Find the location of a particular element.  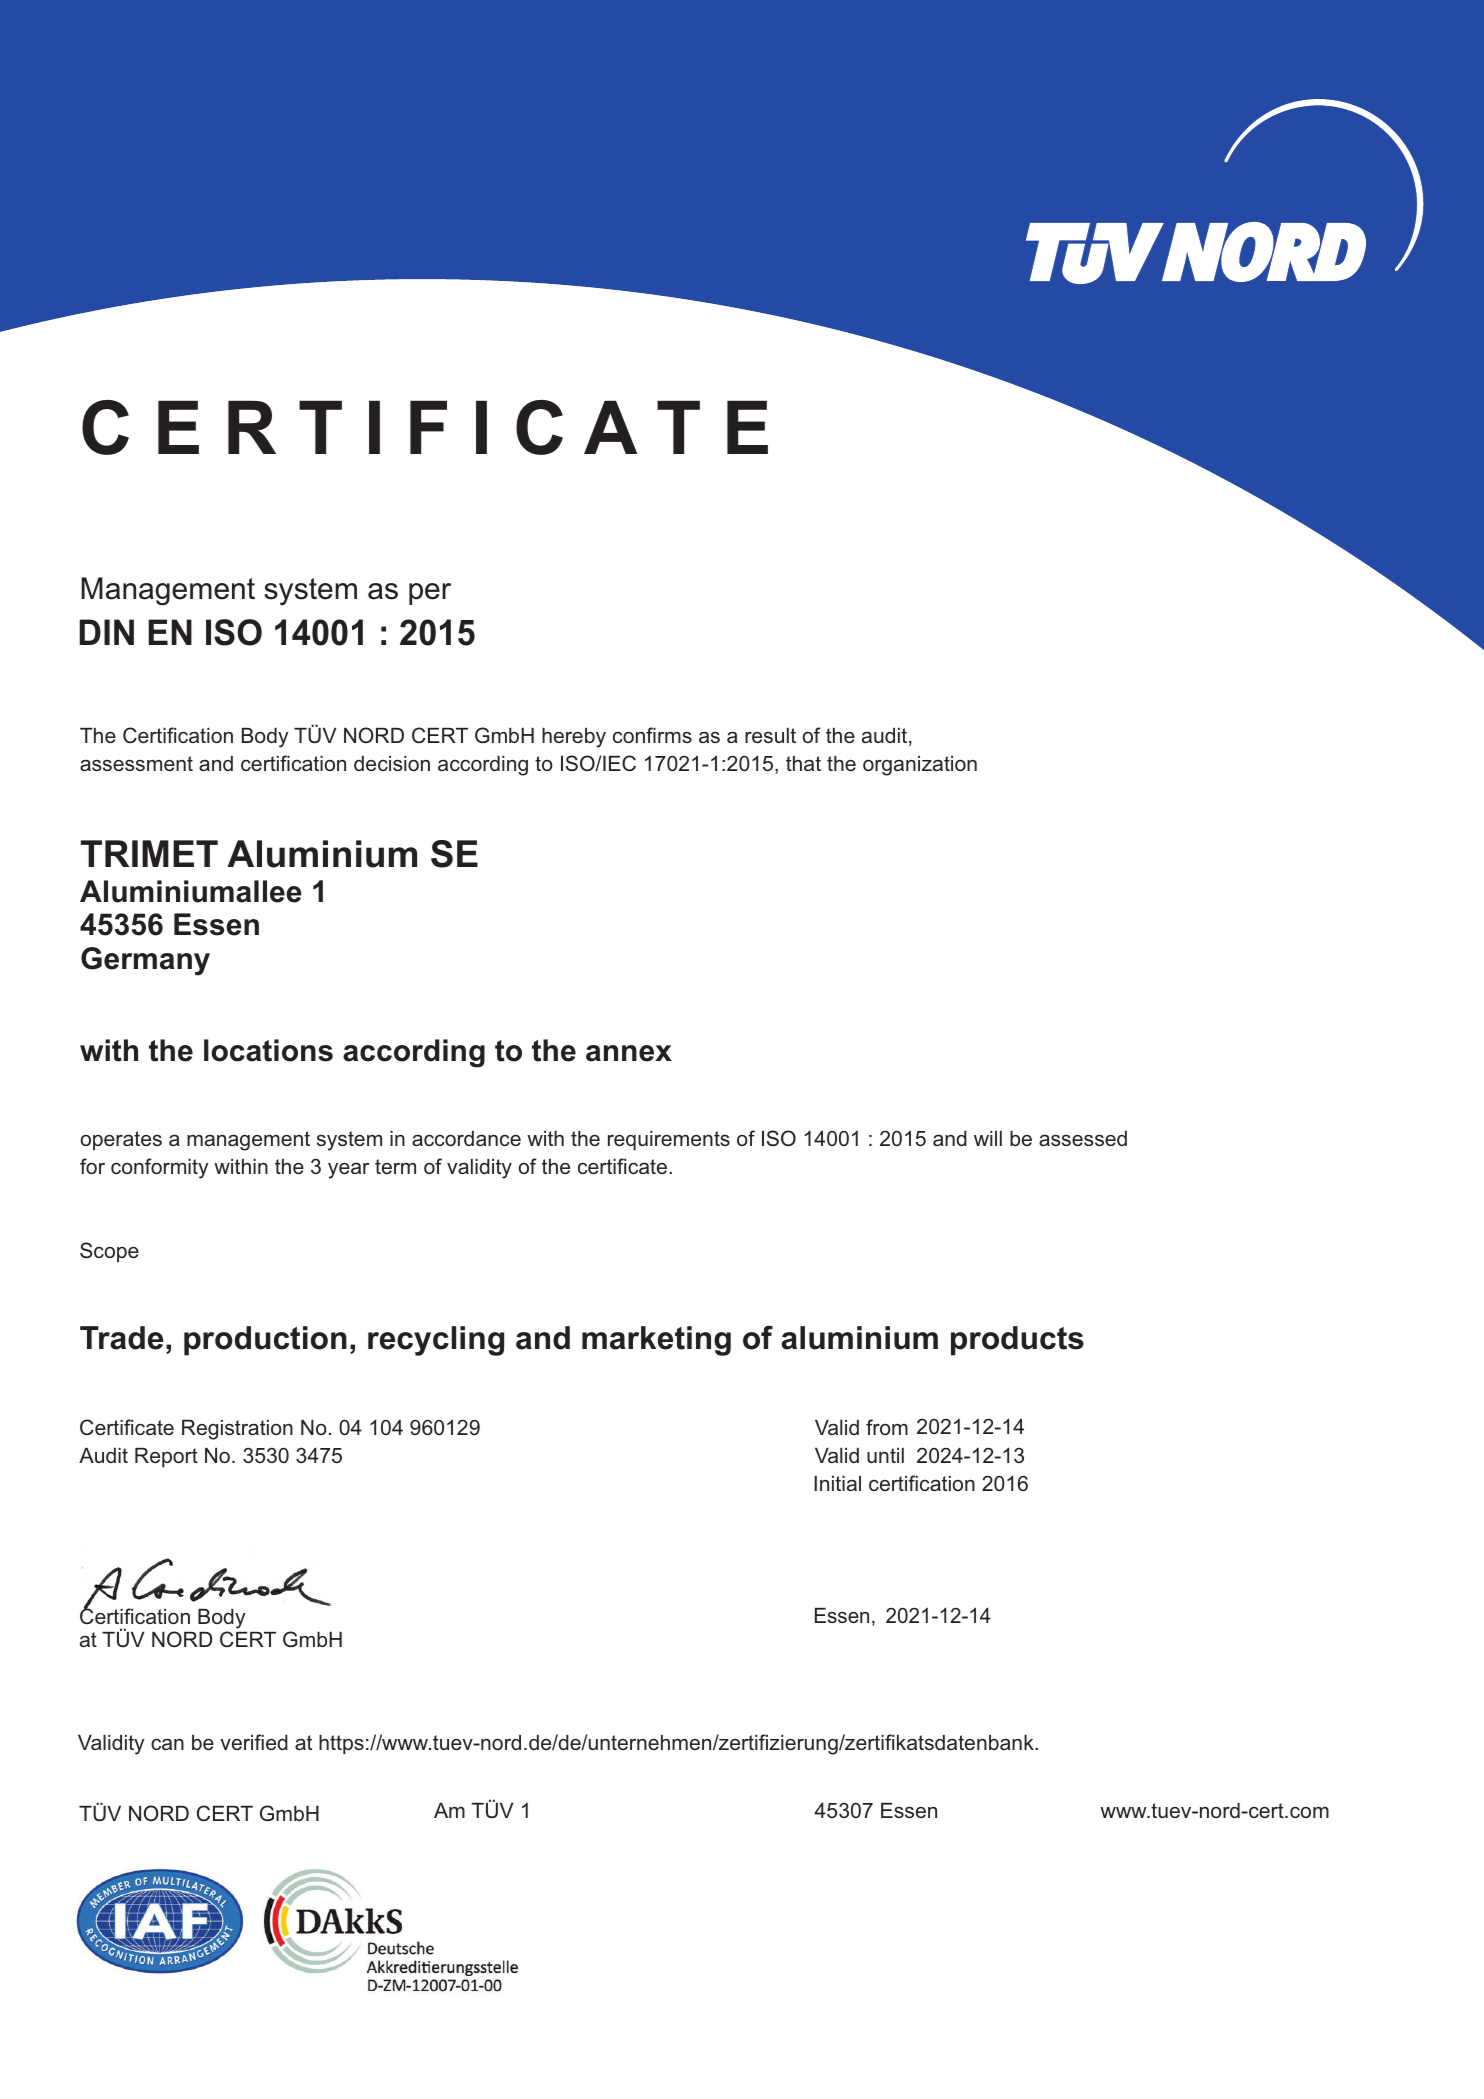

annex is located at coordinates (629, 1053).
